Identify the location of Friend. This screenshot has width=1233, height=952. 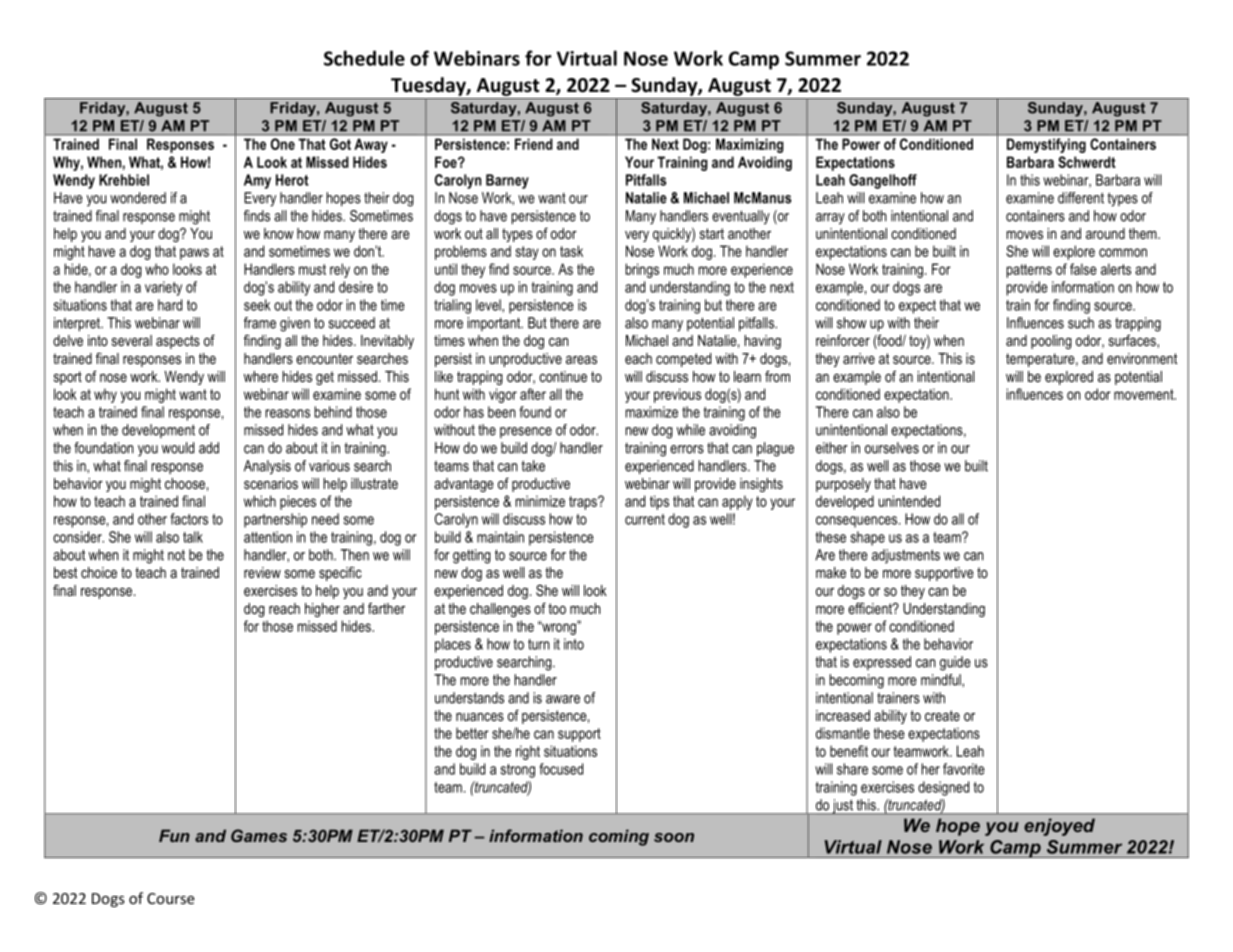
(533, 144).
